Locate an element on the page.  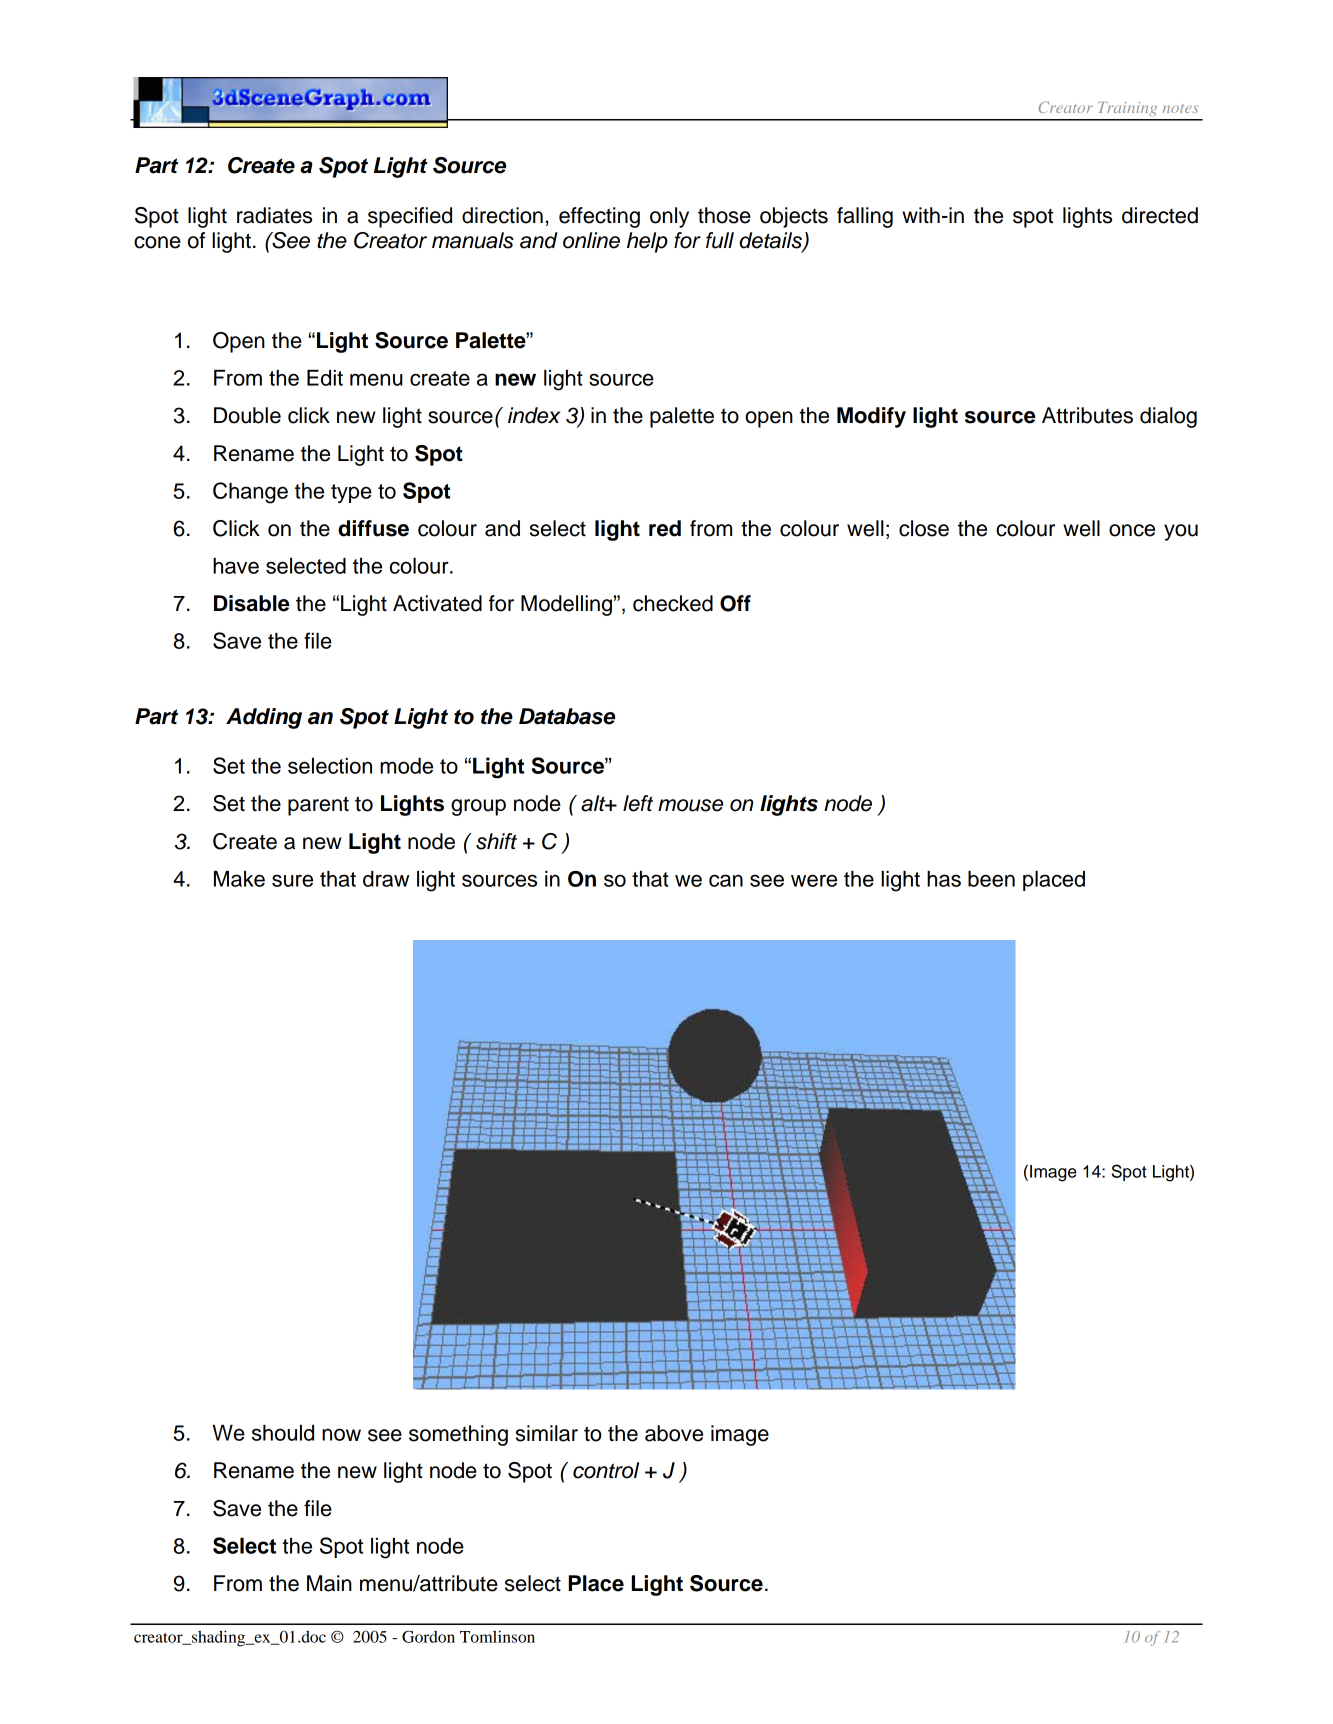
aced is located at coordinates (1062, 879).
